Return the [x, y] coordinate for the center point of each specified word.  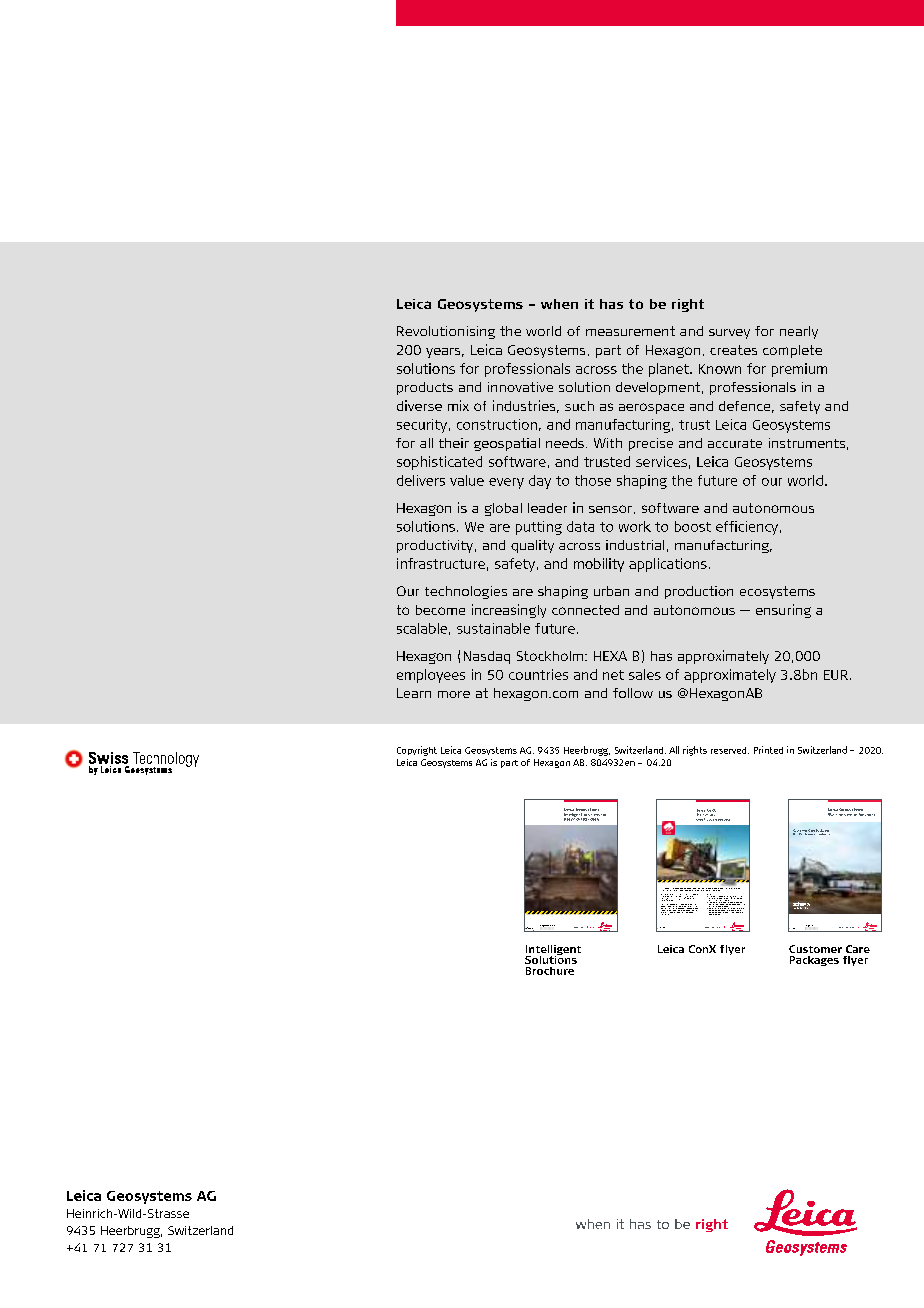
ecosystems [777, 592]
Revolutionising [446, 332]
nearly [799, 332]
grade [720, 912]
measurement [630, 331]
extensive [663, 913]
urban [611, 591]
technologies [466, 592]
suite [662, 896]
